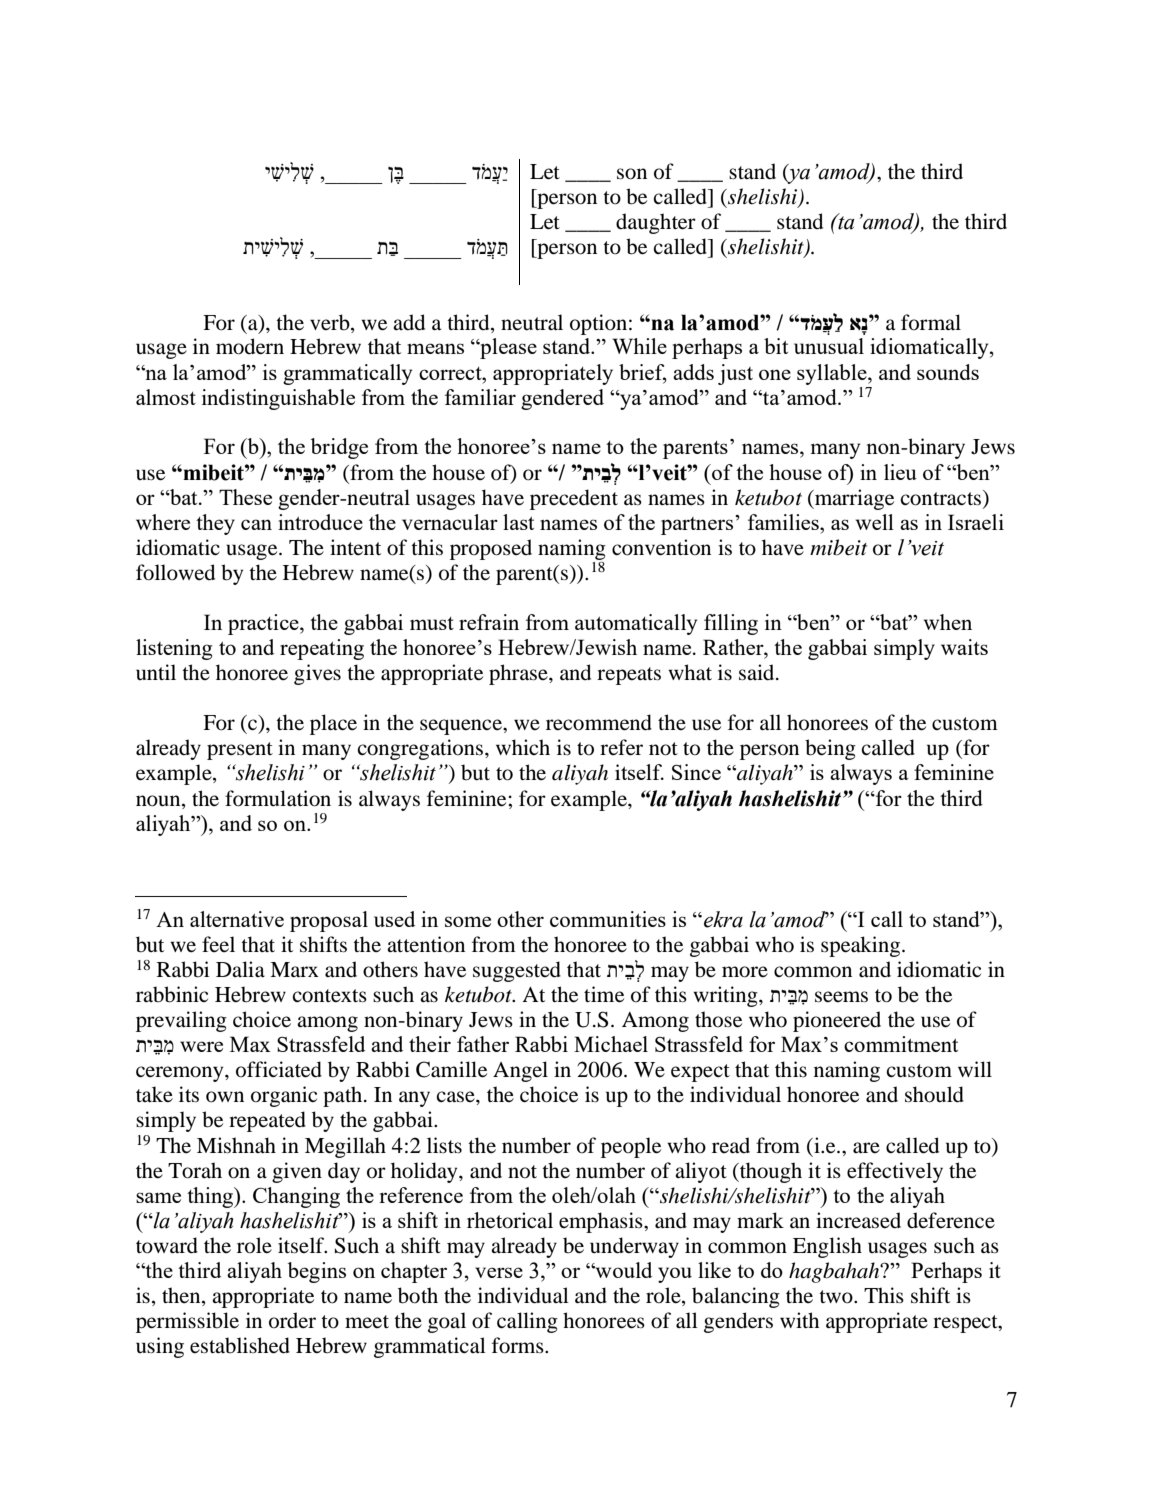 The height and width of the screenshot is (1493, 1153). I want to click on two, so click(837, 1297).
